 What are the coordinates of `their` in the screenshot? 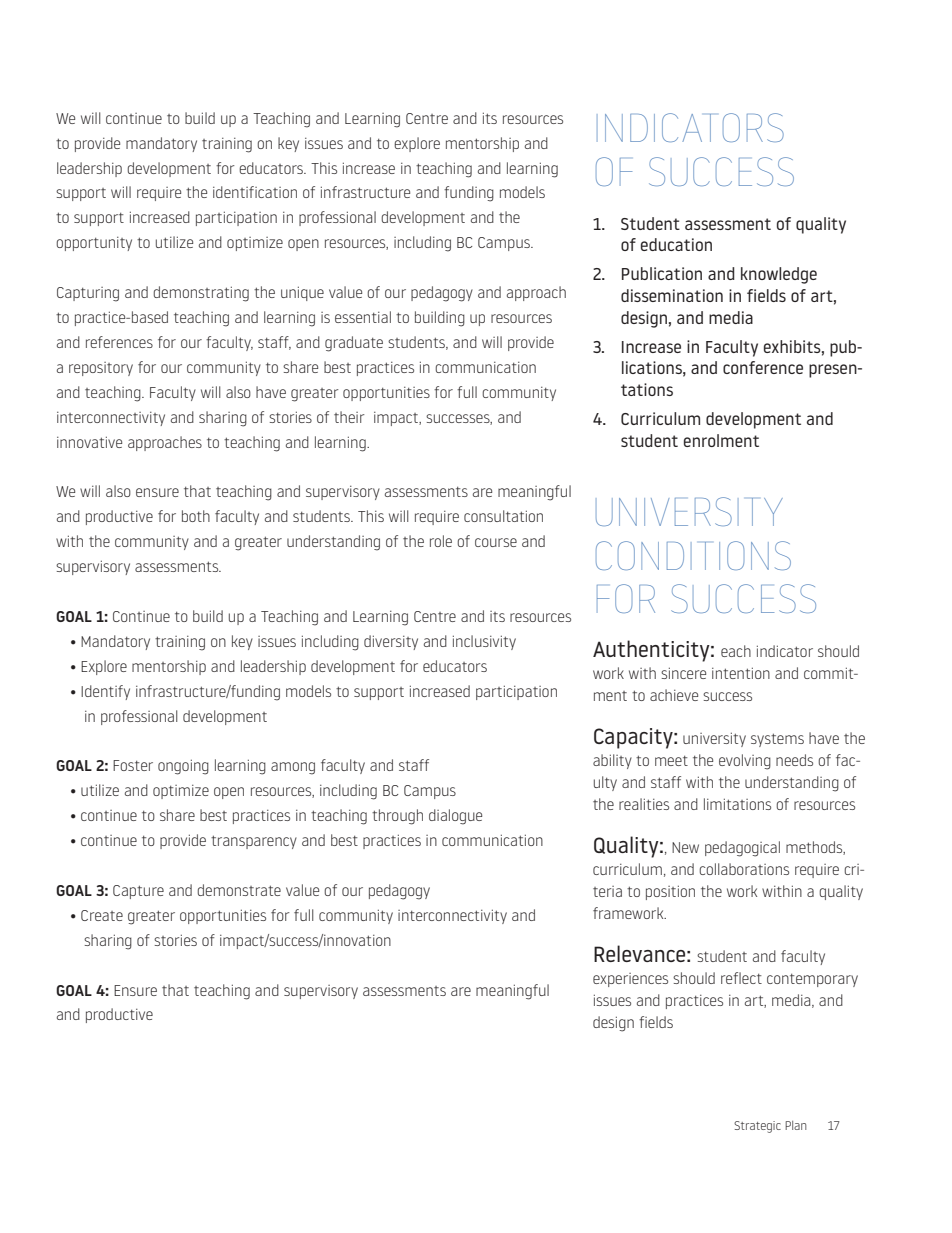 It's located at (349, 417).
